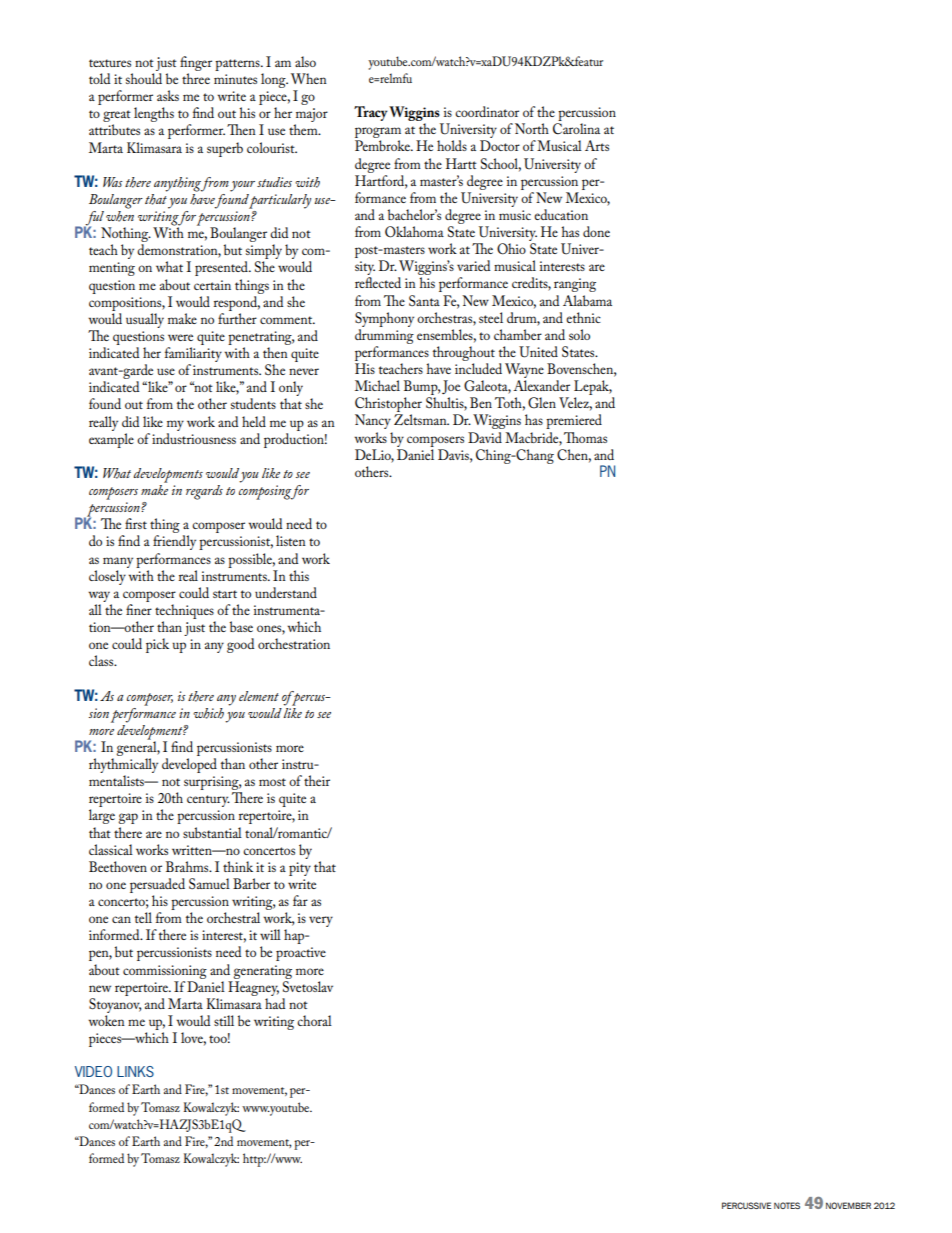 This screenshot has width=952, height=1233. What do you see at coordinates (487, 111) in the screenshot?
I see `coordinator` at bounding box center [487, 111].
